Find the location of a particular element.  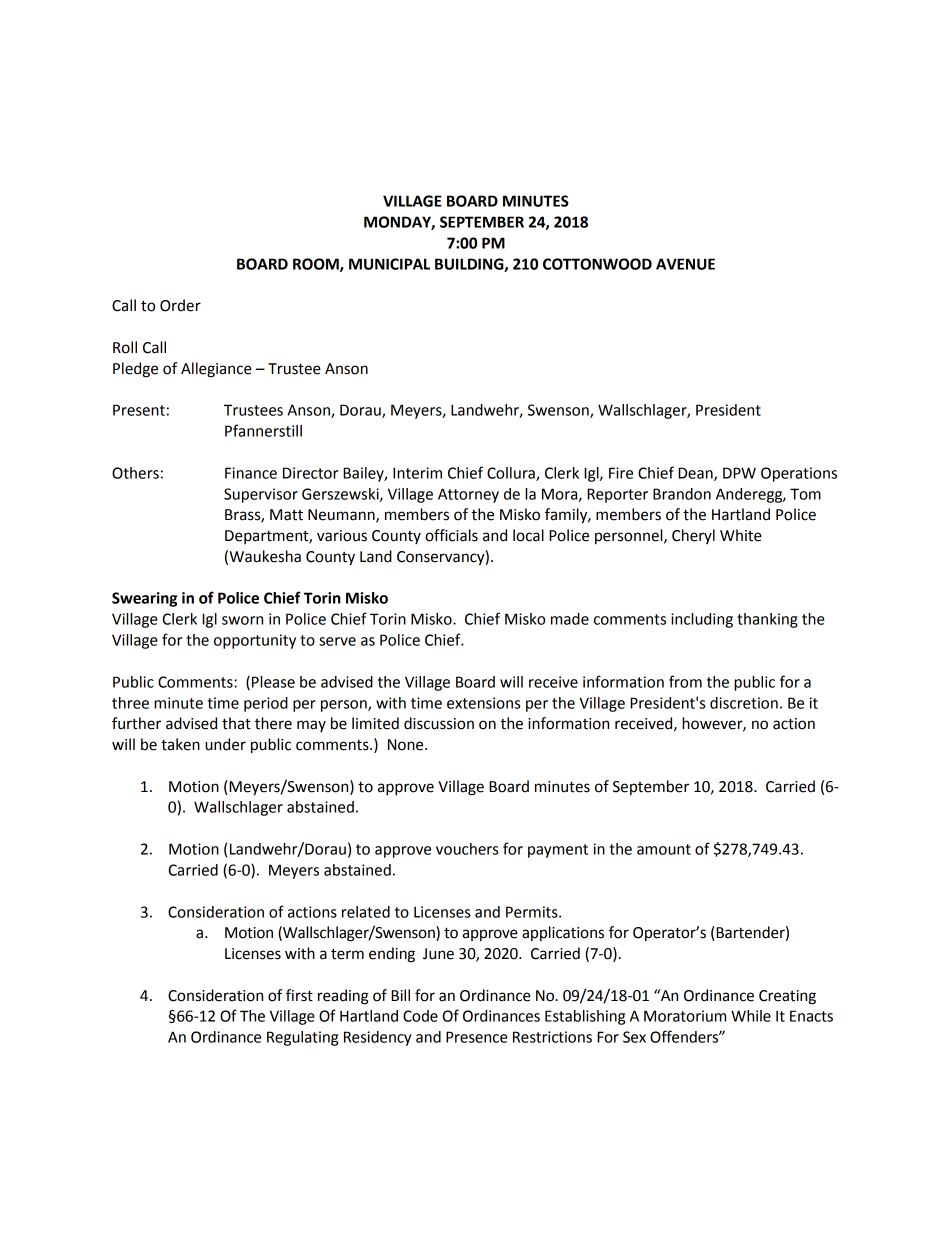

Finance is located at coordinates (251, 473).
